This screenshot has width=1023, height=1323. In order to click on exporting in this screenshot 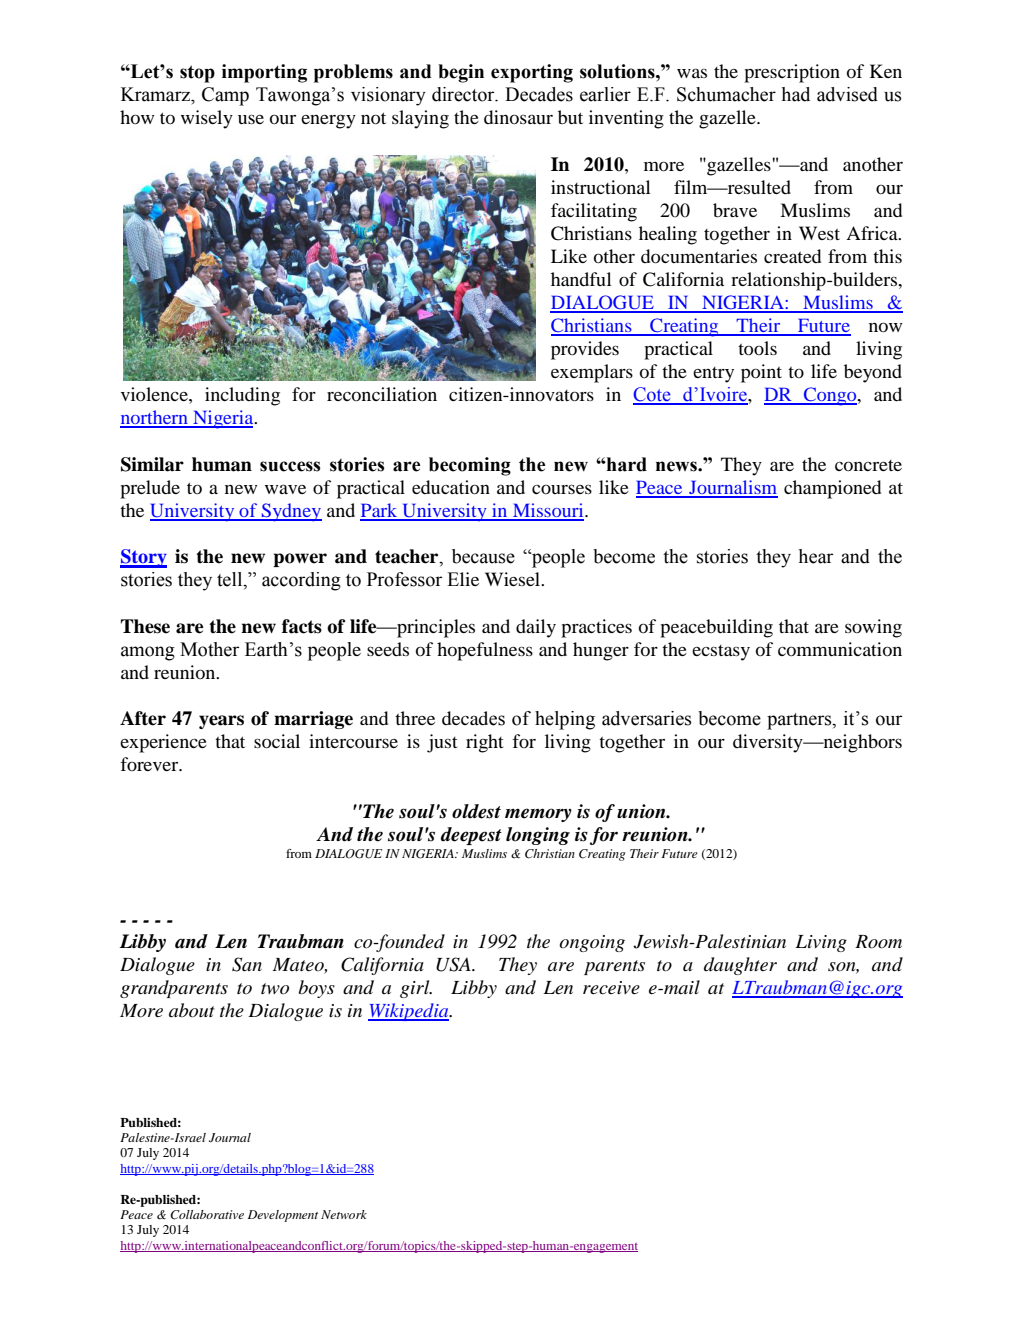, I will do `click(532, 73)`.
